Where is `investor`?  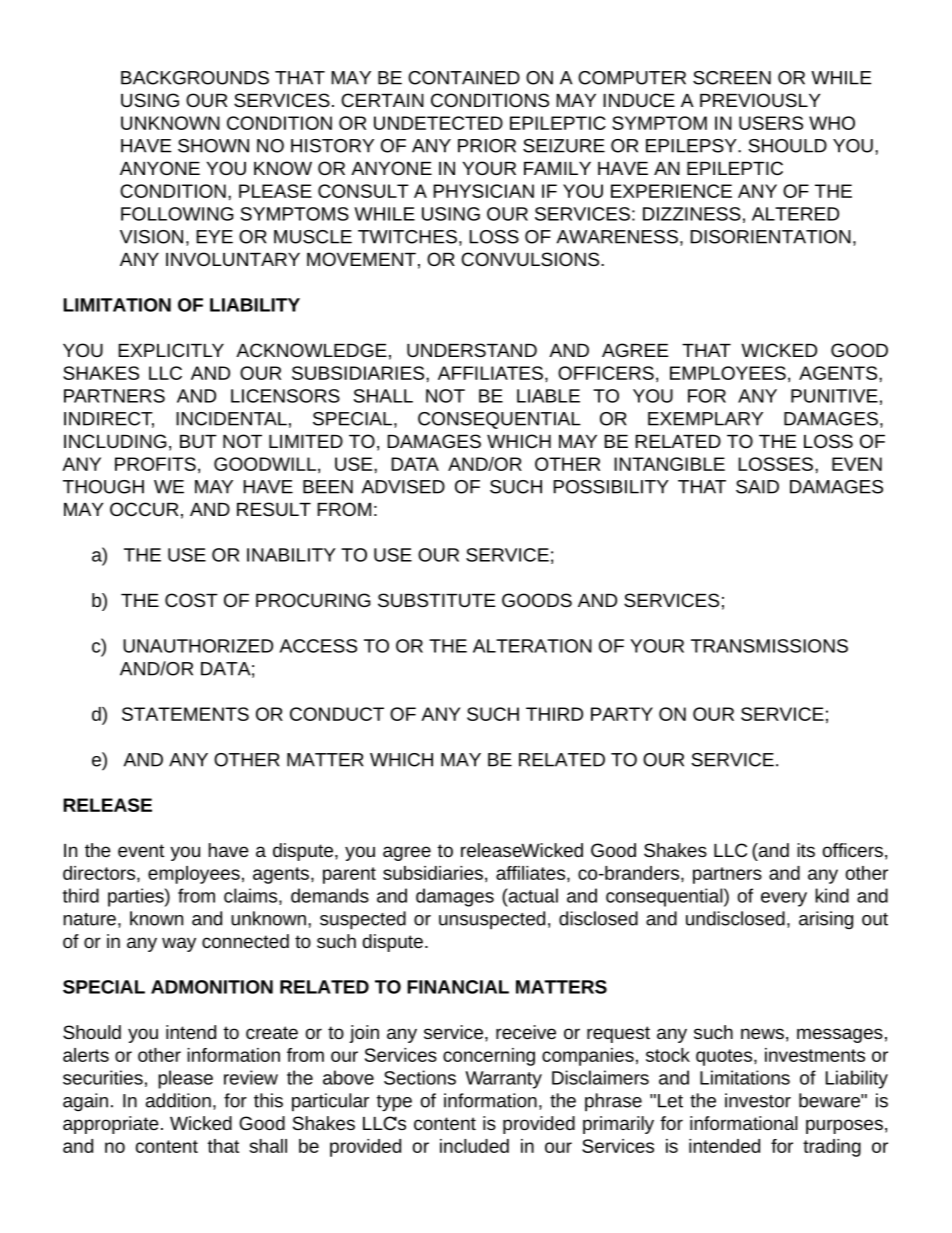 investor is located at coordinates (758, 1100).
